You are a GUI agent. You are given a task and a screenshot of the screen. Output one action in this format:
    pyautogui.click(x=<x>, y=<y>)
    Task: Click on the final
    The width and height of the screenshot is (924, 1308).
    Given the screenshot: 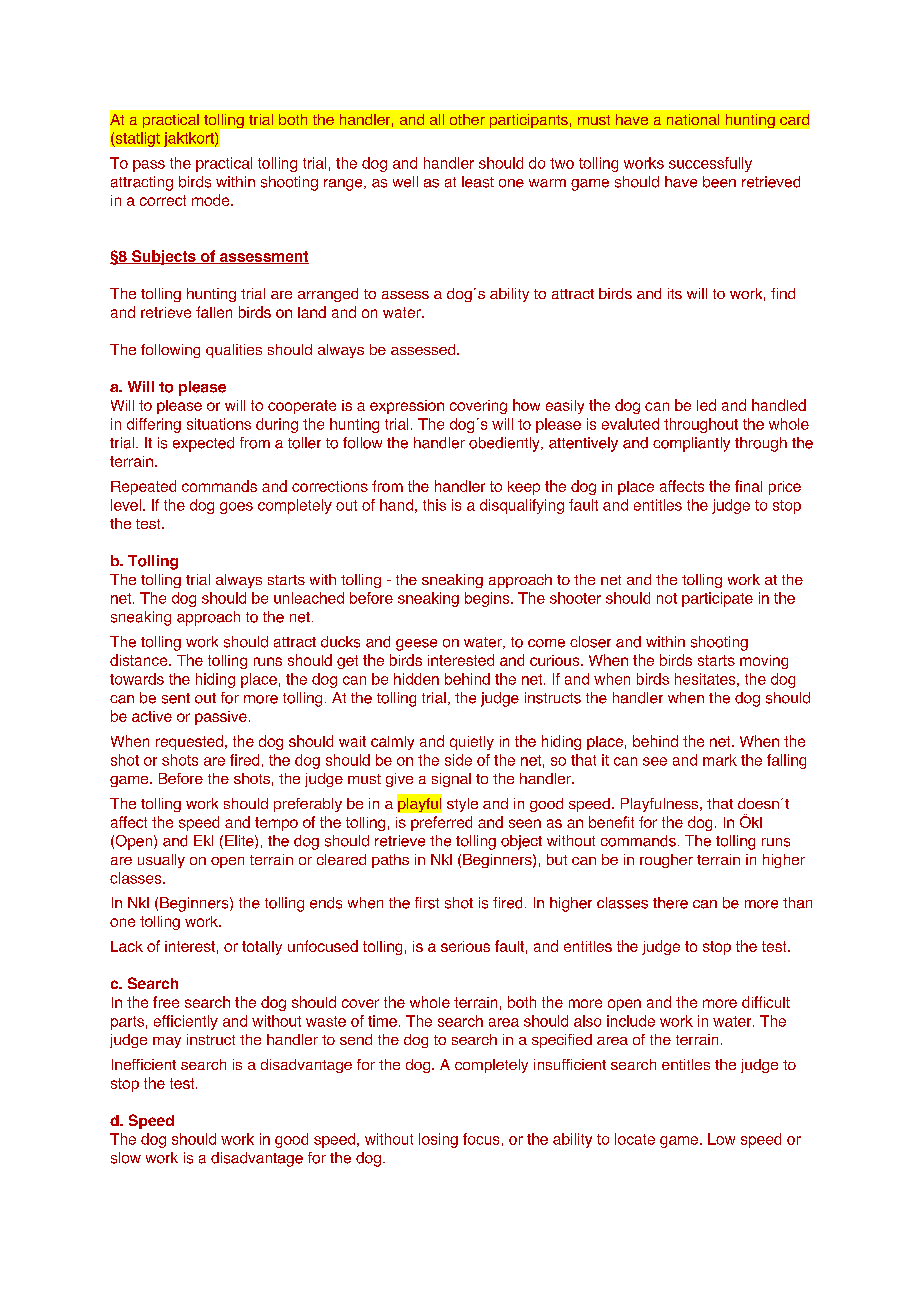 What is the action you would take?
    pyautogui.click(x=748, y=486)
